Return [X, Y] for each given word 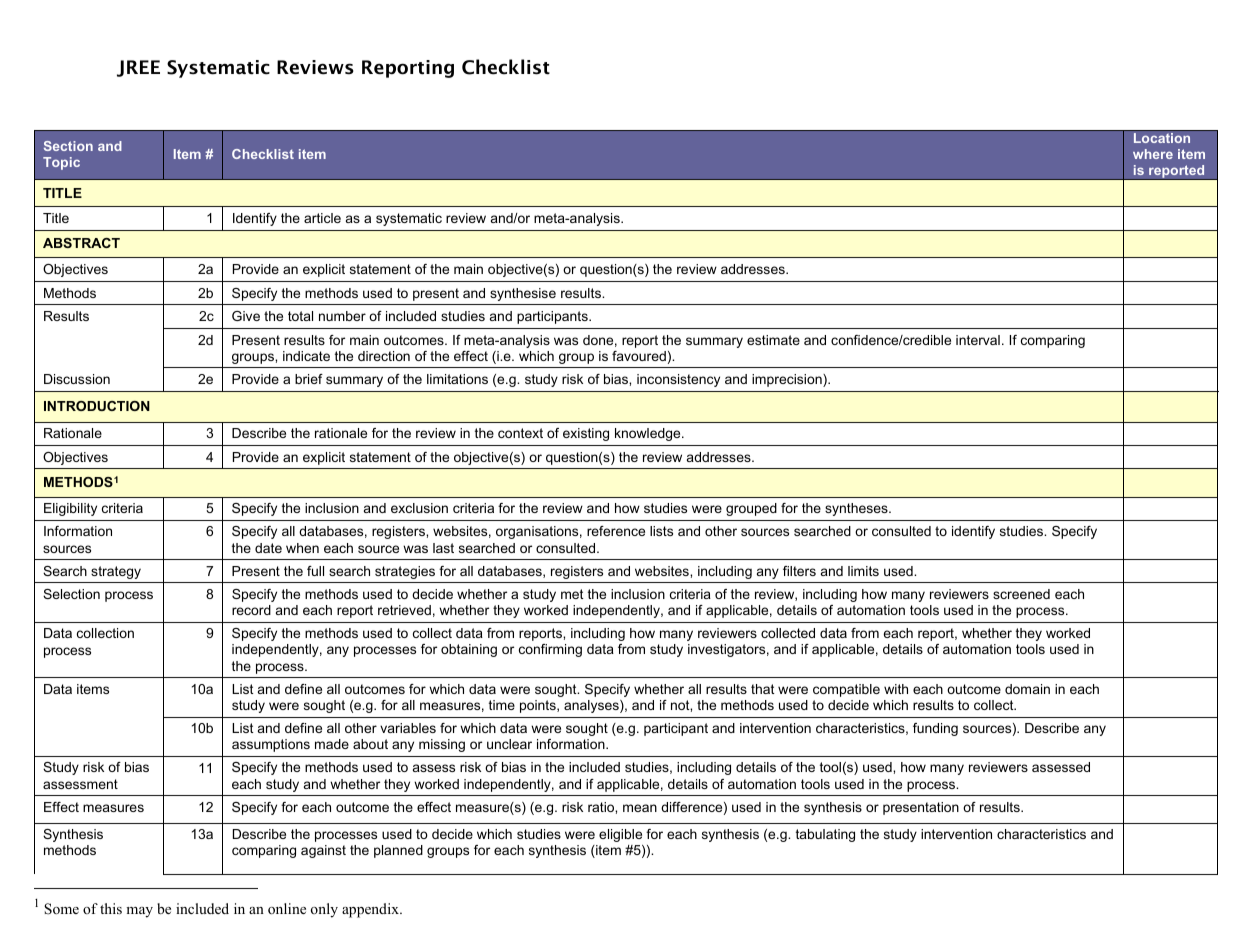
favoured [639, 356]
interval [978, 340]
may [139, 912]
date [268, 548]
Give [246, 316]
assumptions [271, 745]
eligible [620, 835]
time [502, 705]
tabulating [825, 835]
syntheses [857, 509]
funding [935, 729]
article [322, 218]
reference [616, 531]
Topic [61, 163]
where [1153, 154]
